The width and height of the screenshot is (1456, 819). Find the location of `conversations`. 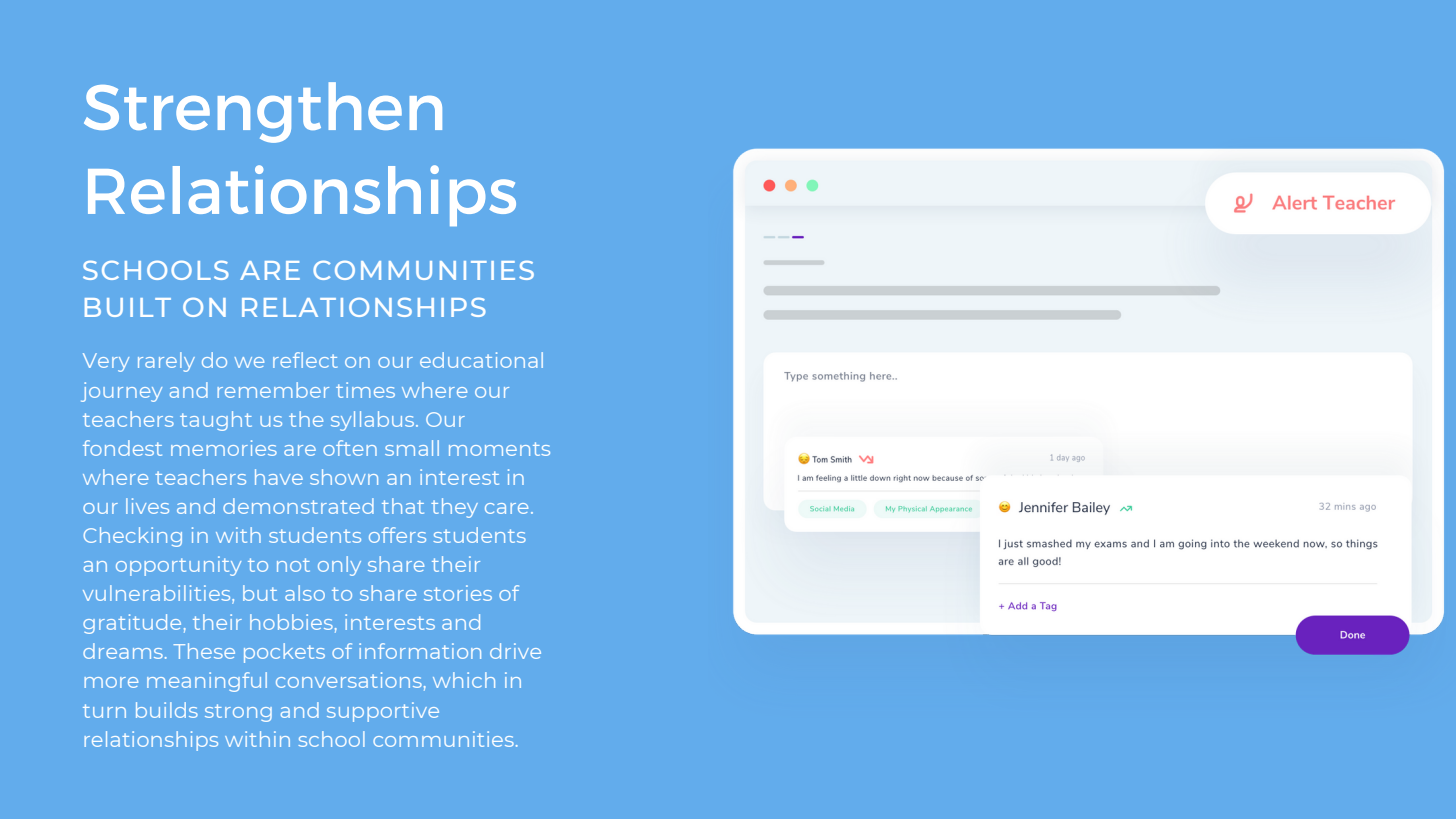

conversations is located at coordinates (349, 680).
